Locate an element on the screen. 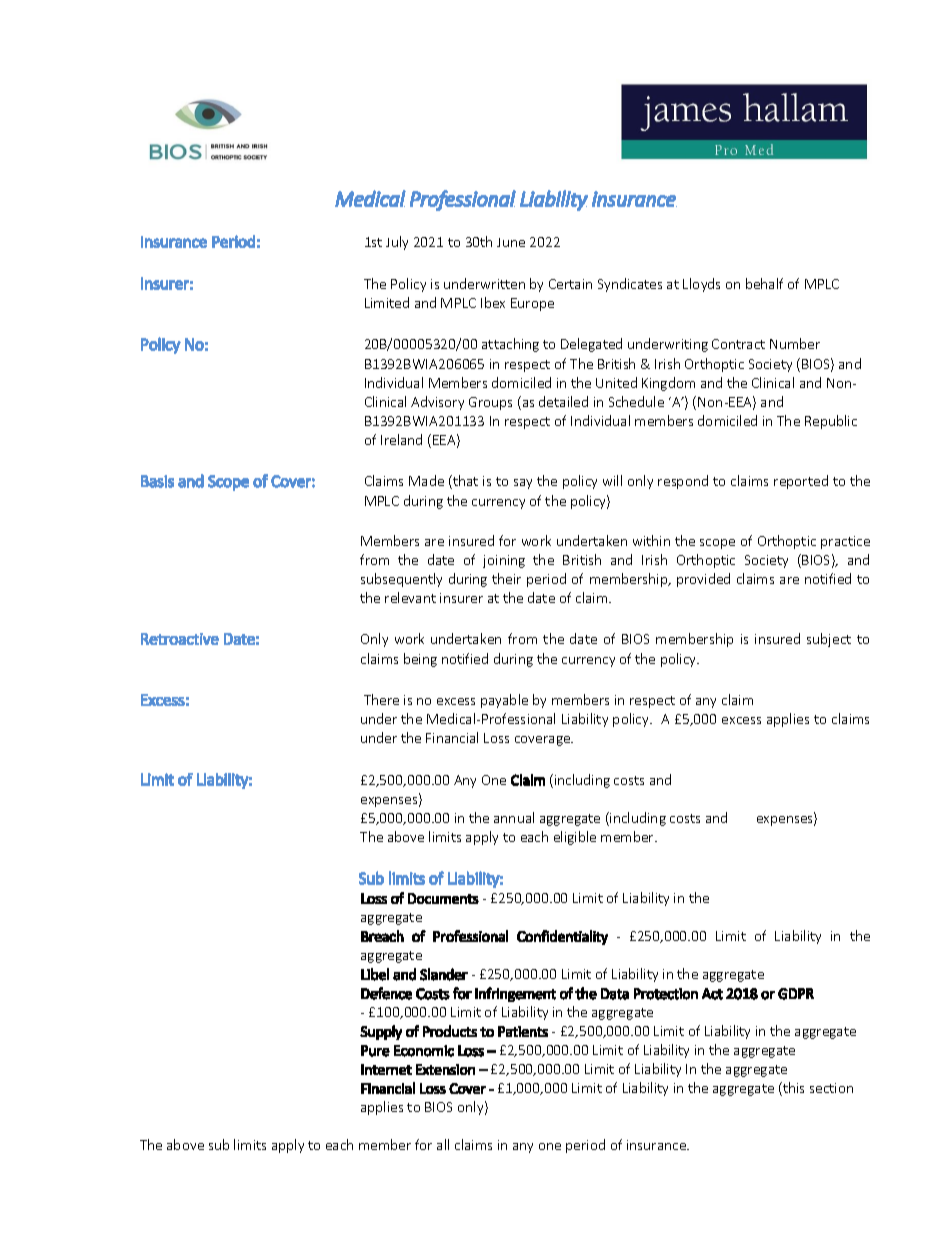  say is located at coordinates (523, 484).
